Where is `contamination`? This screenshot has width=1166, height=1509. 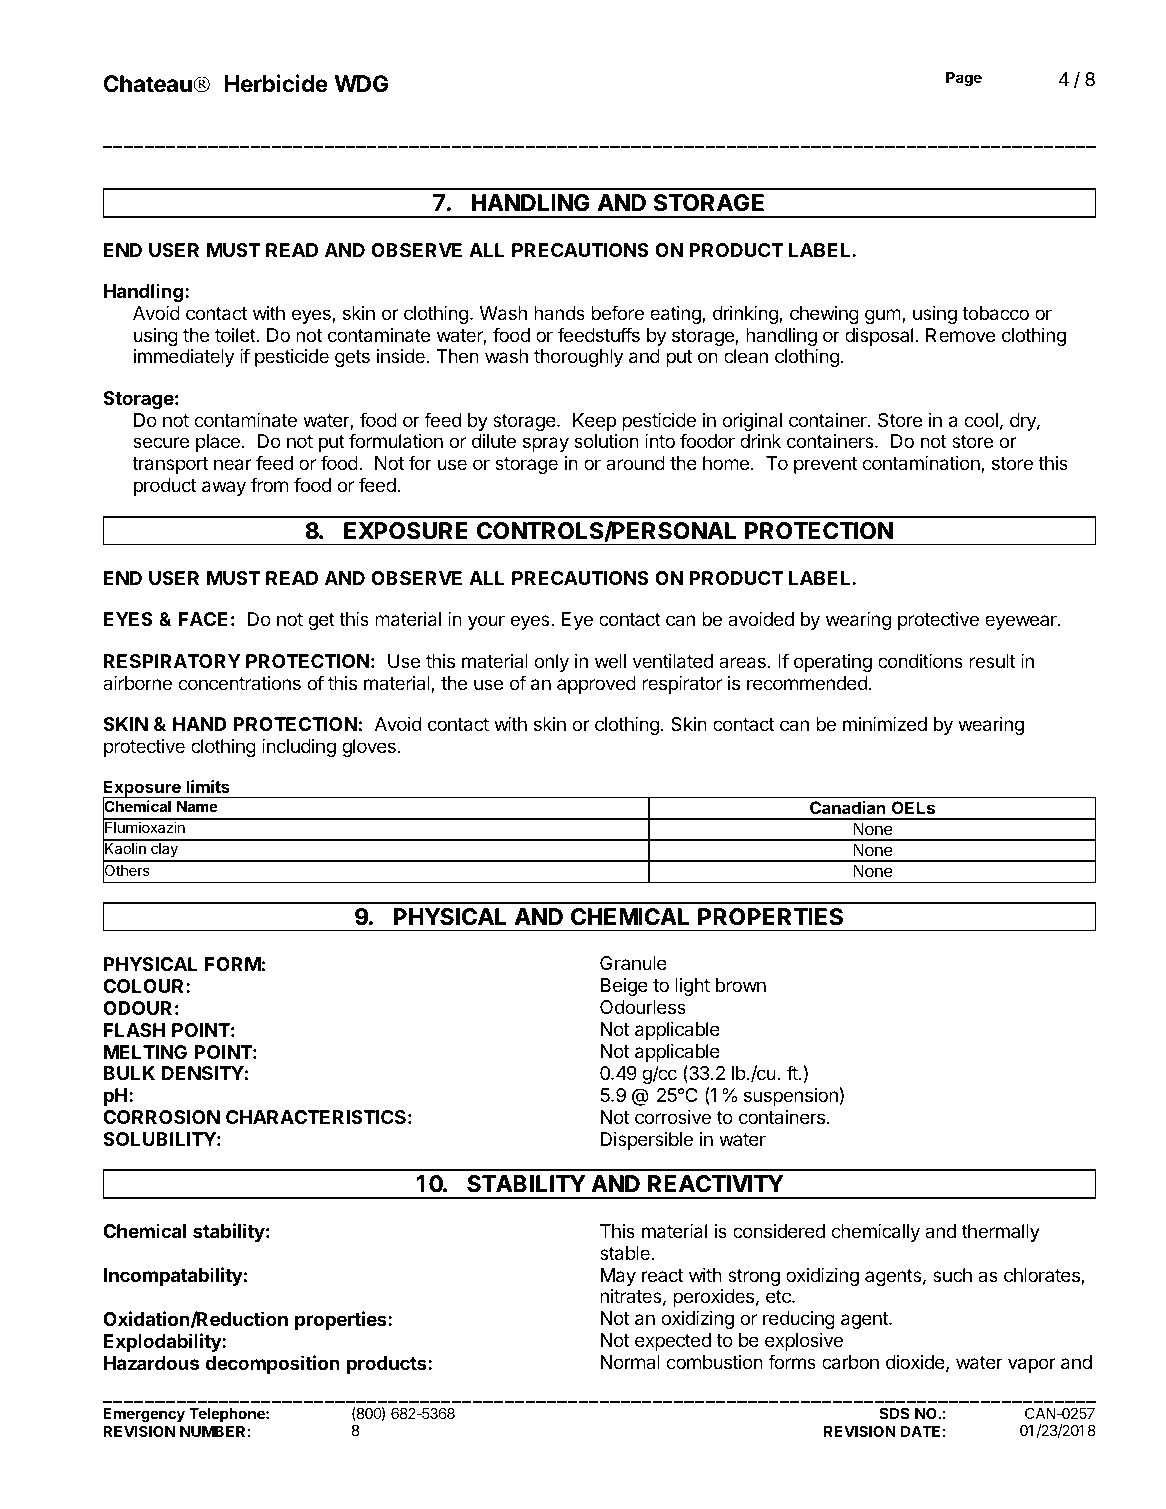
contamination is located at coordinates (922, 464).
